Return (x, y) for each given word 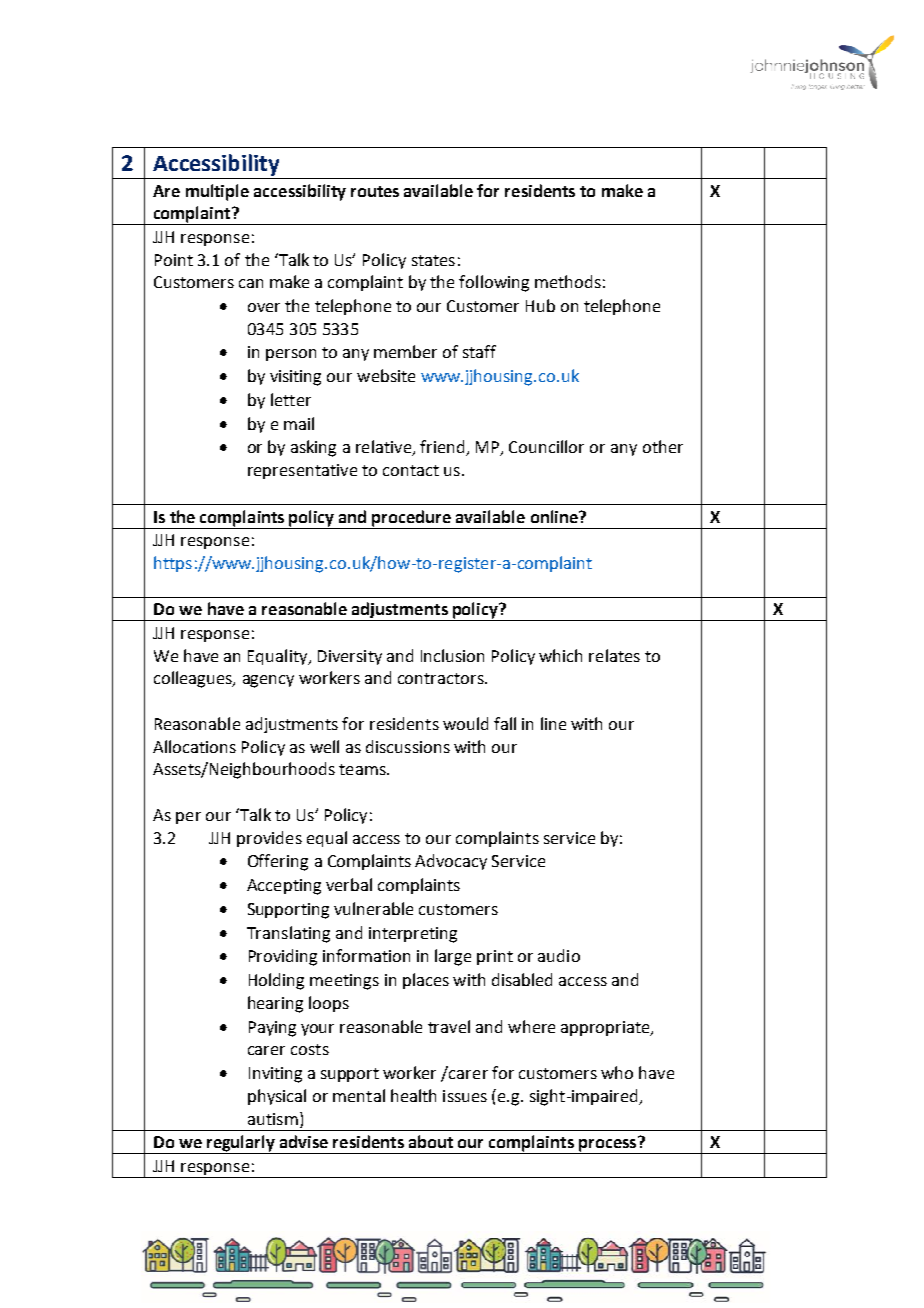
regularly (241, 1144)
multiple (217, 192)
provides (269, 839)
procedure (411, 518)
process (608, 1145)
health (413, 1095)
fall (505, 723)
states (433, 260)
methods (568, 281)
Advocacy (451, 862)
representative (302, 471)
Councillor (546, 446)
